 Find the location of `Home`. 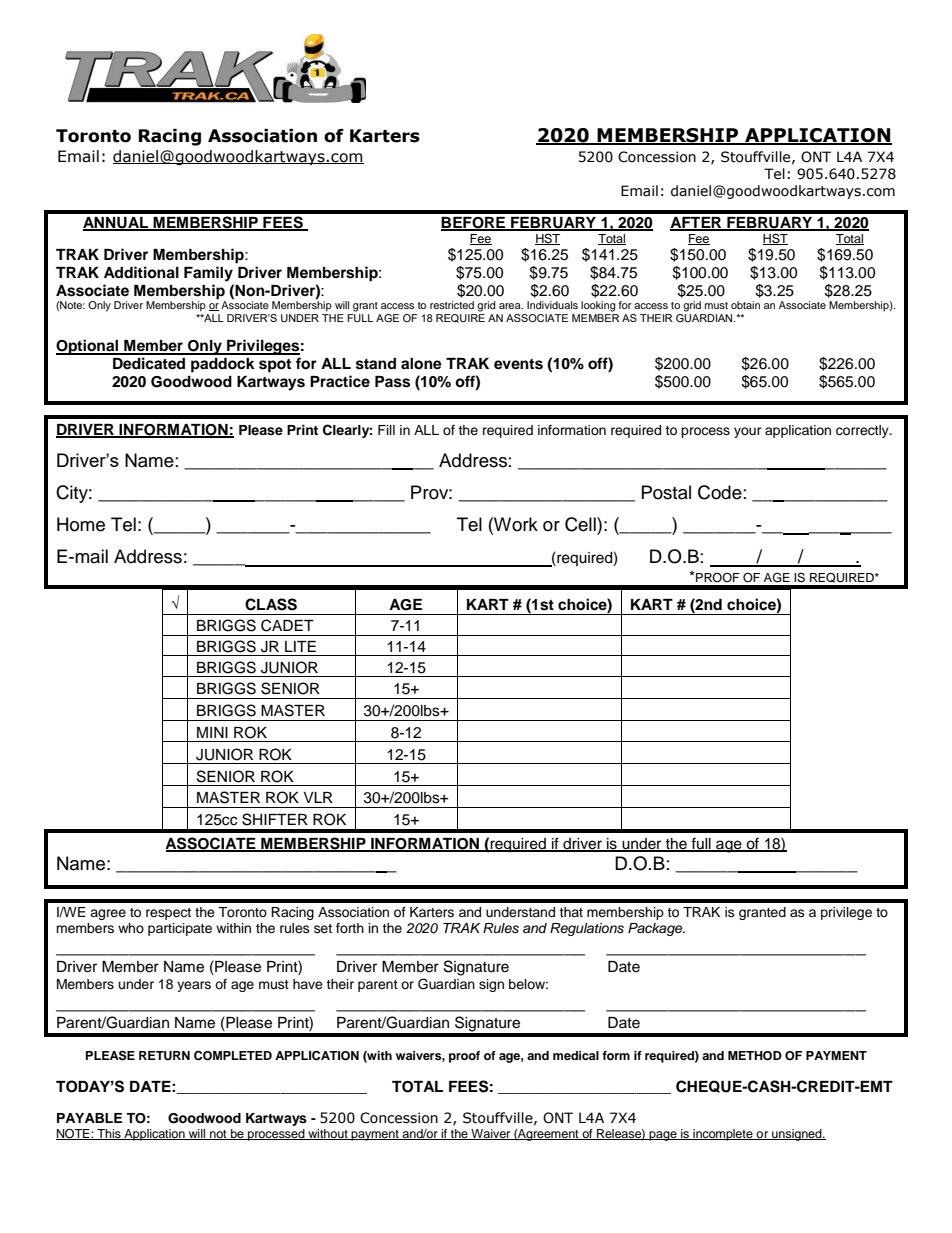

Home is located at coordinates (81, 524).
